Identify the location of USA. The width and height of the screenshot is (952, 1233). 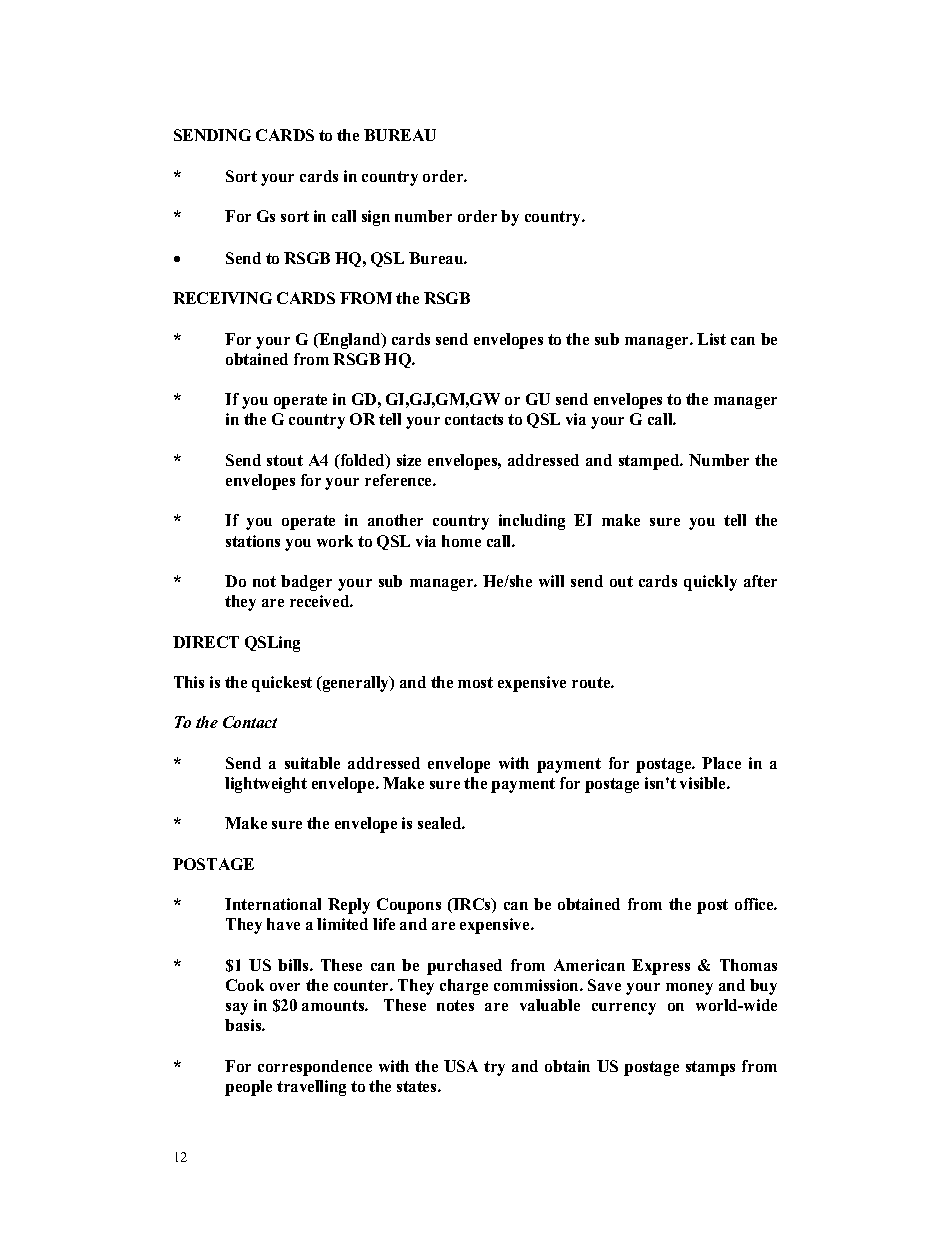
(461, 1066).
